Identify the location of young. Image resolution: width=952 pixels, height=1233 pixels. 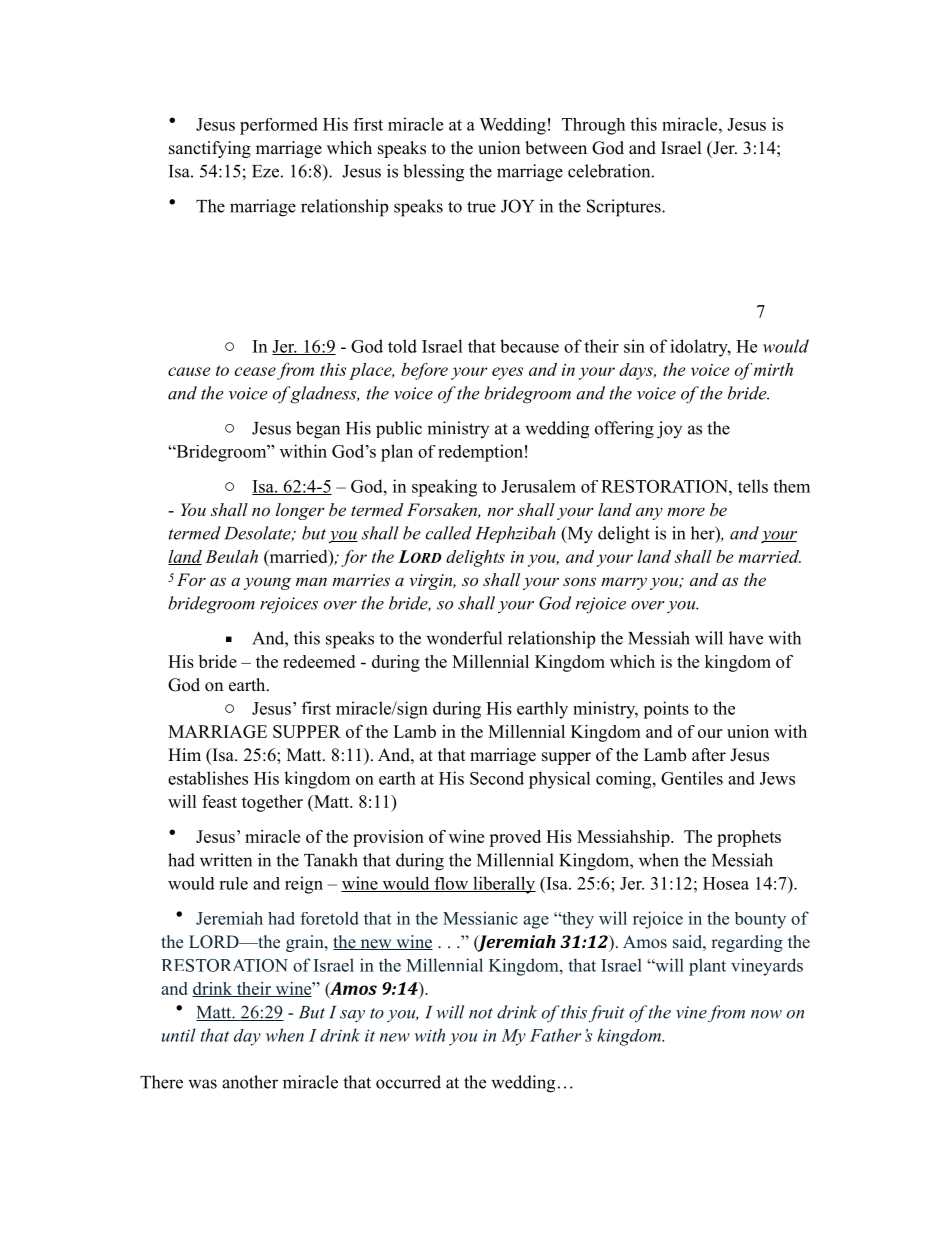
(267, 583).
